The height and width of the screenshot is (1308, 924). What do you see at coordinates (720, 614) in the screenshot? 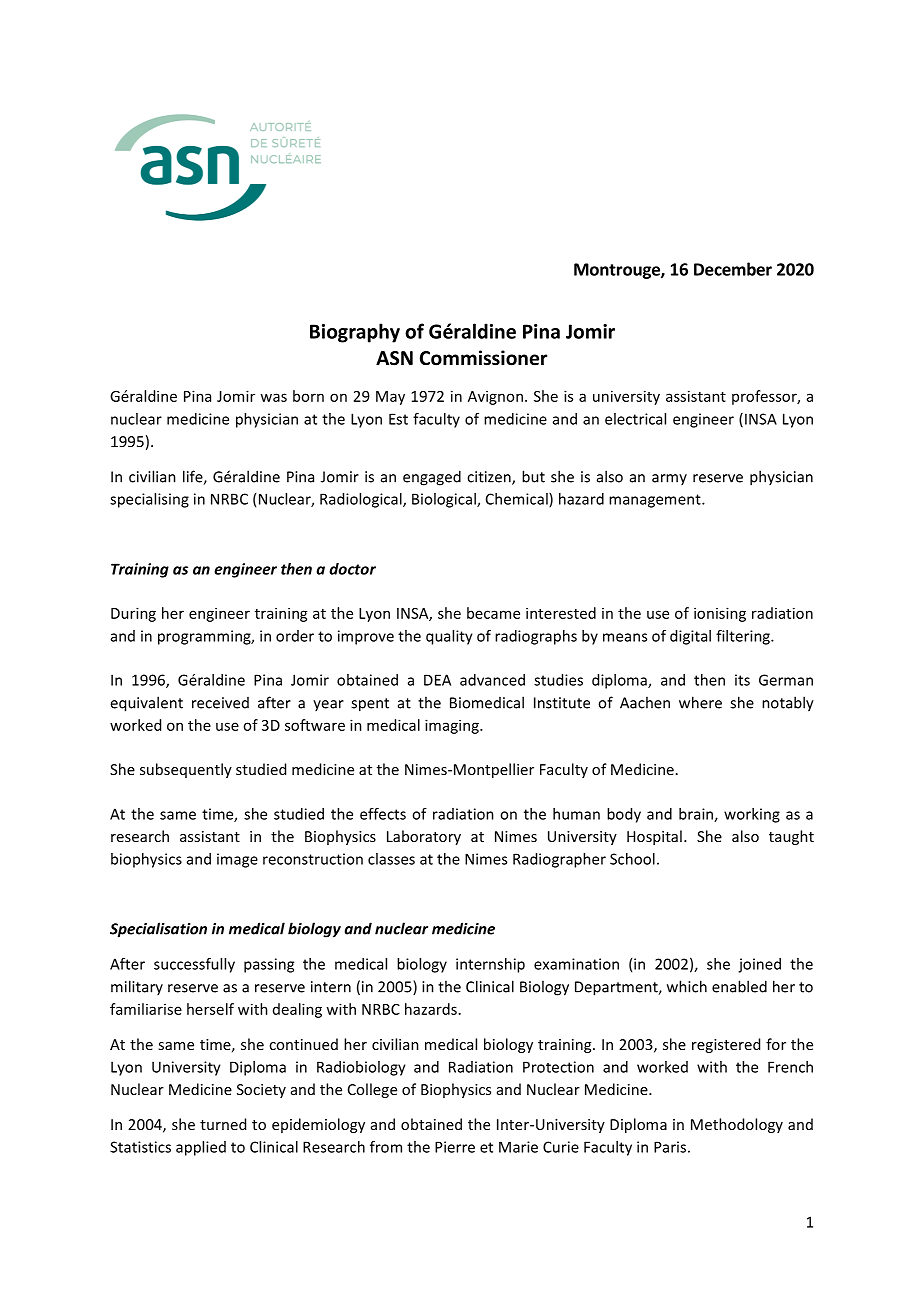
I see `ionising` at bounding box center [720, 614].
